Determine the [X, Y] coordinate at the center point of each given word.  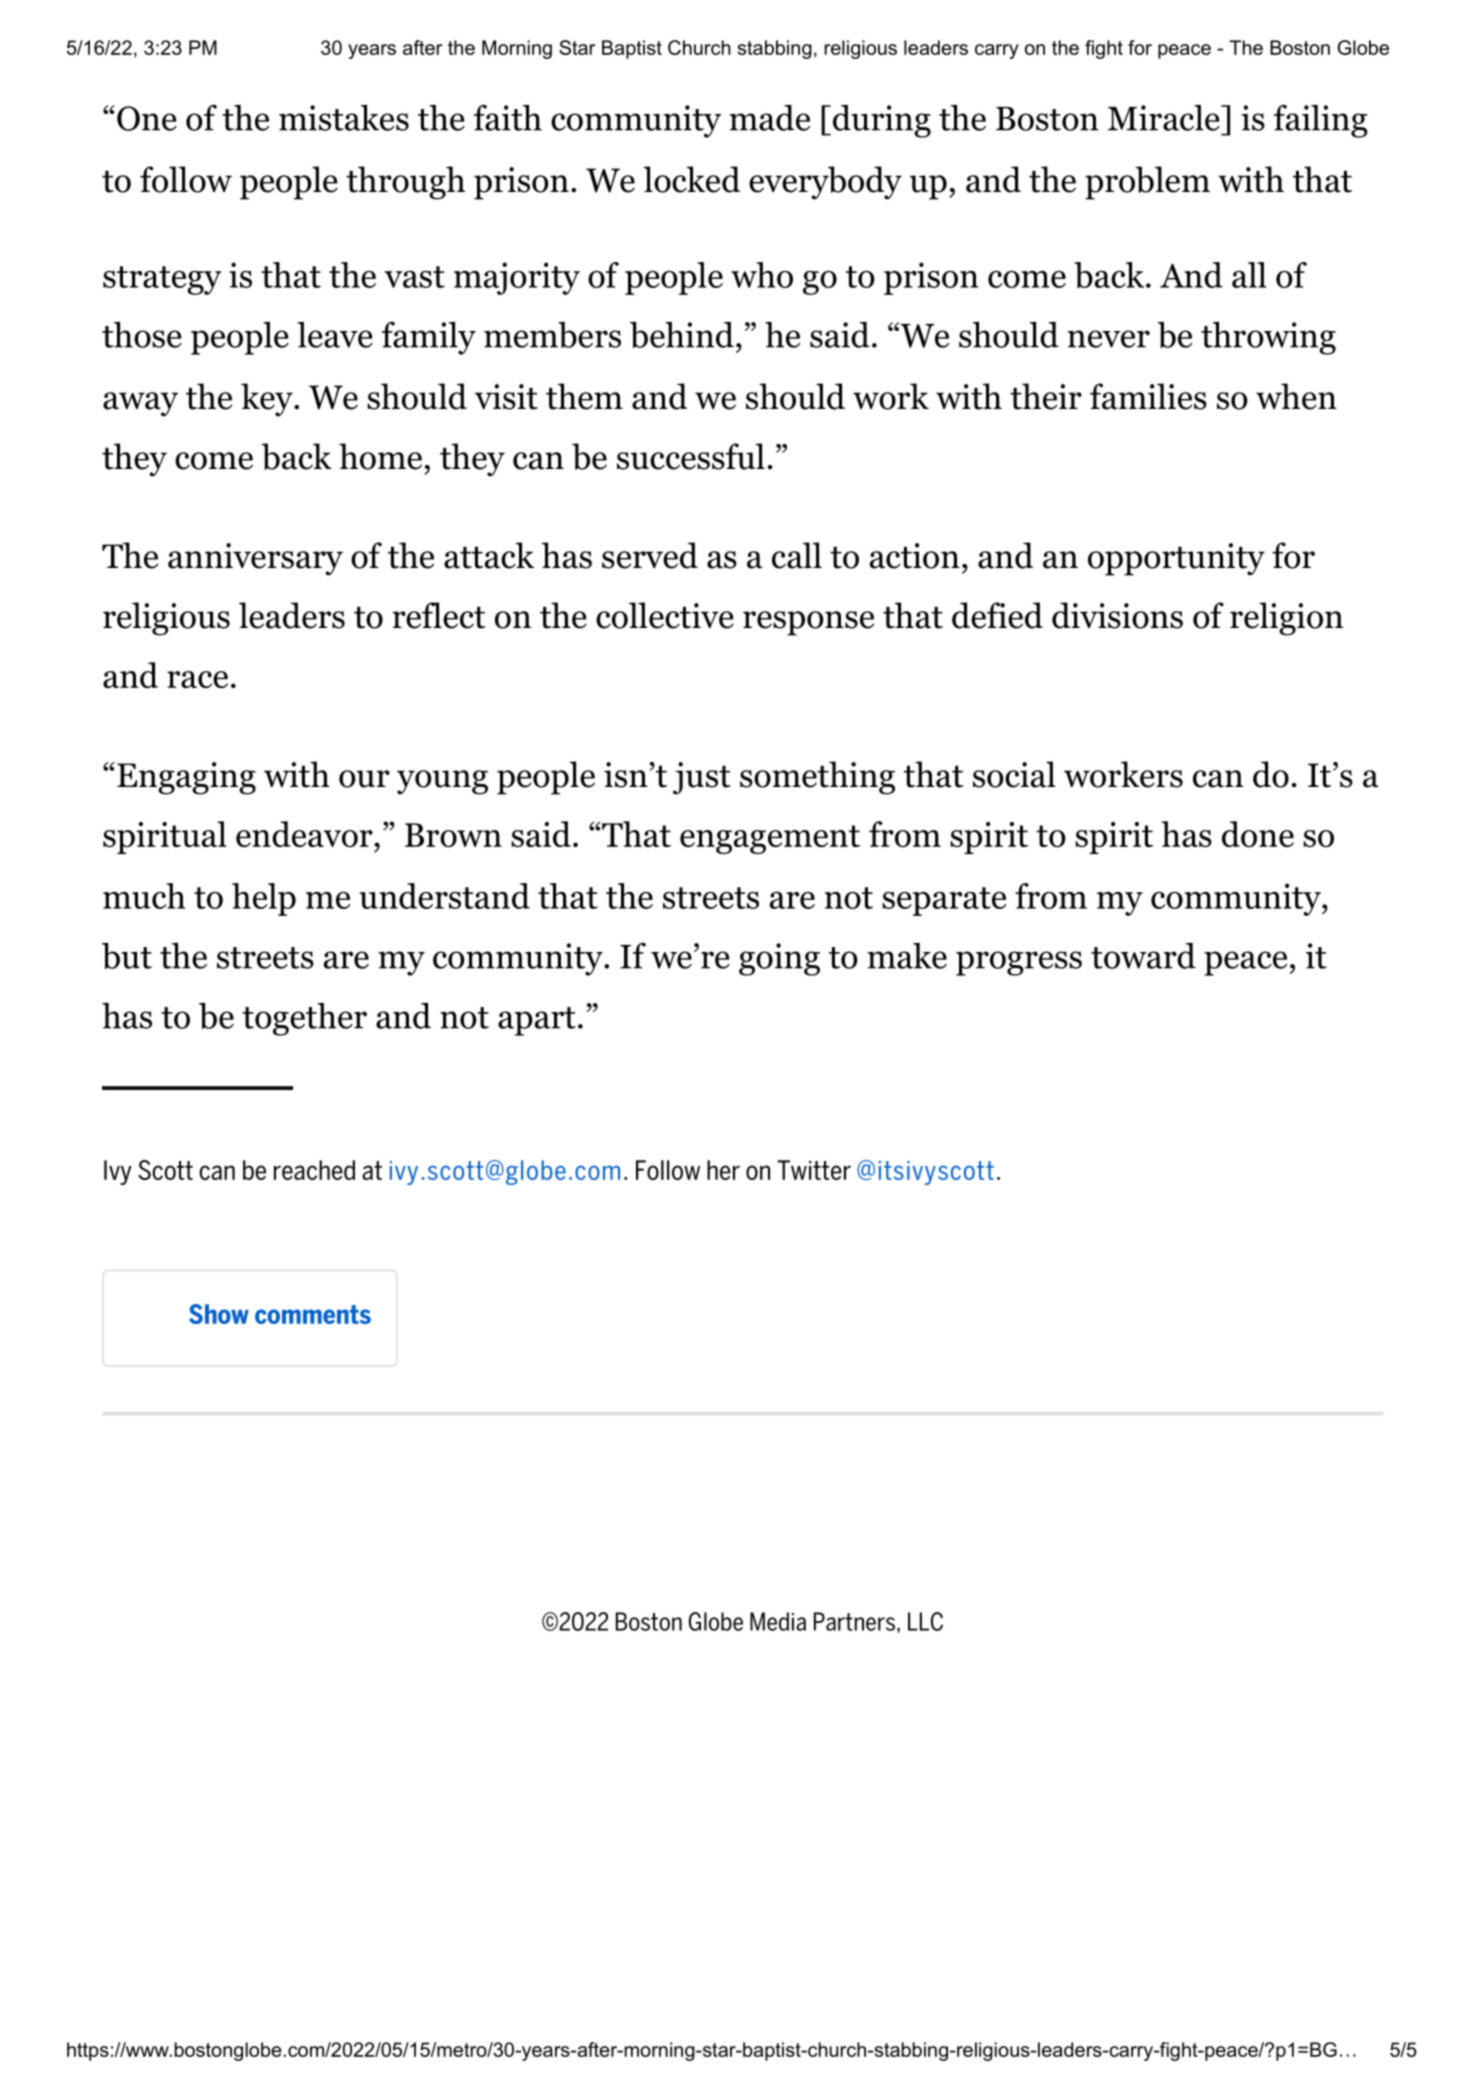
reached [314, 1170]
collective [665, 615]
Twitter [814, 1170]
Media [778, 1621]
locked [691, 179]
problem [1147, 183]
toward [1143, 956]
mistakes [344, 118]
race [197, 679]
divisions [1117, 615]
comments [313, 1314]
